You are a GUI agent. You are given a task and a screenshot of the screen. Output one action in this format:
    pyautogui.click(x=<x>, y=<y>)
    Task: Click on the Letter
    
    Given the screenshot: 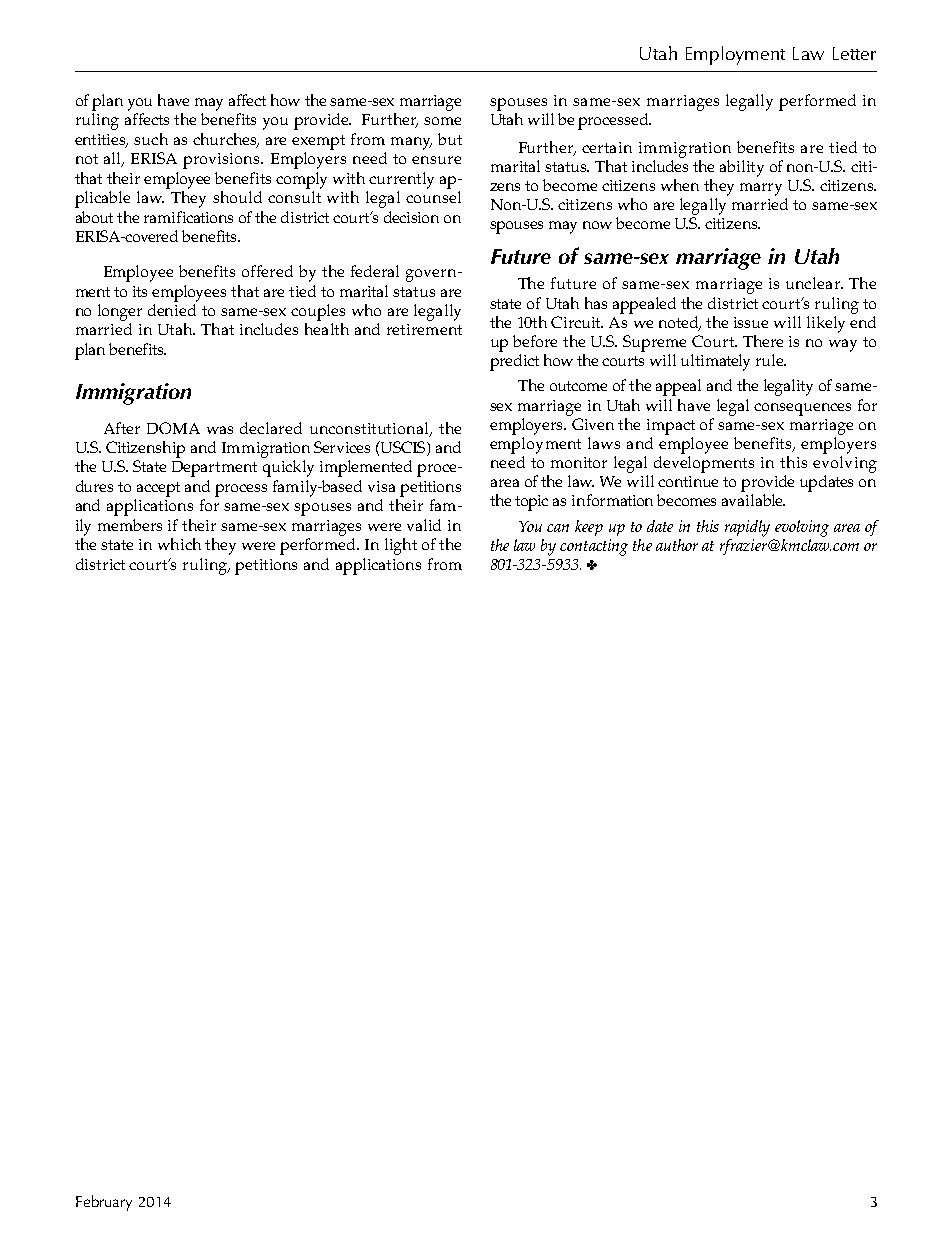 What is the action you would take?
    pyautogui.click(x=854, y=53)
